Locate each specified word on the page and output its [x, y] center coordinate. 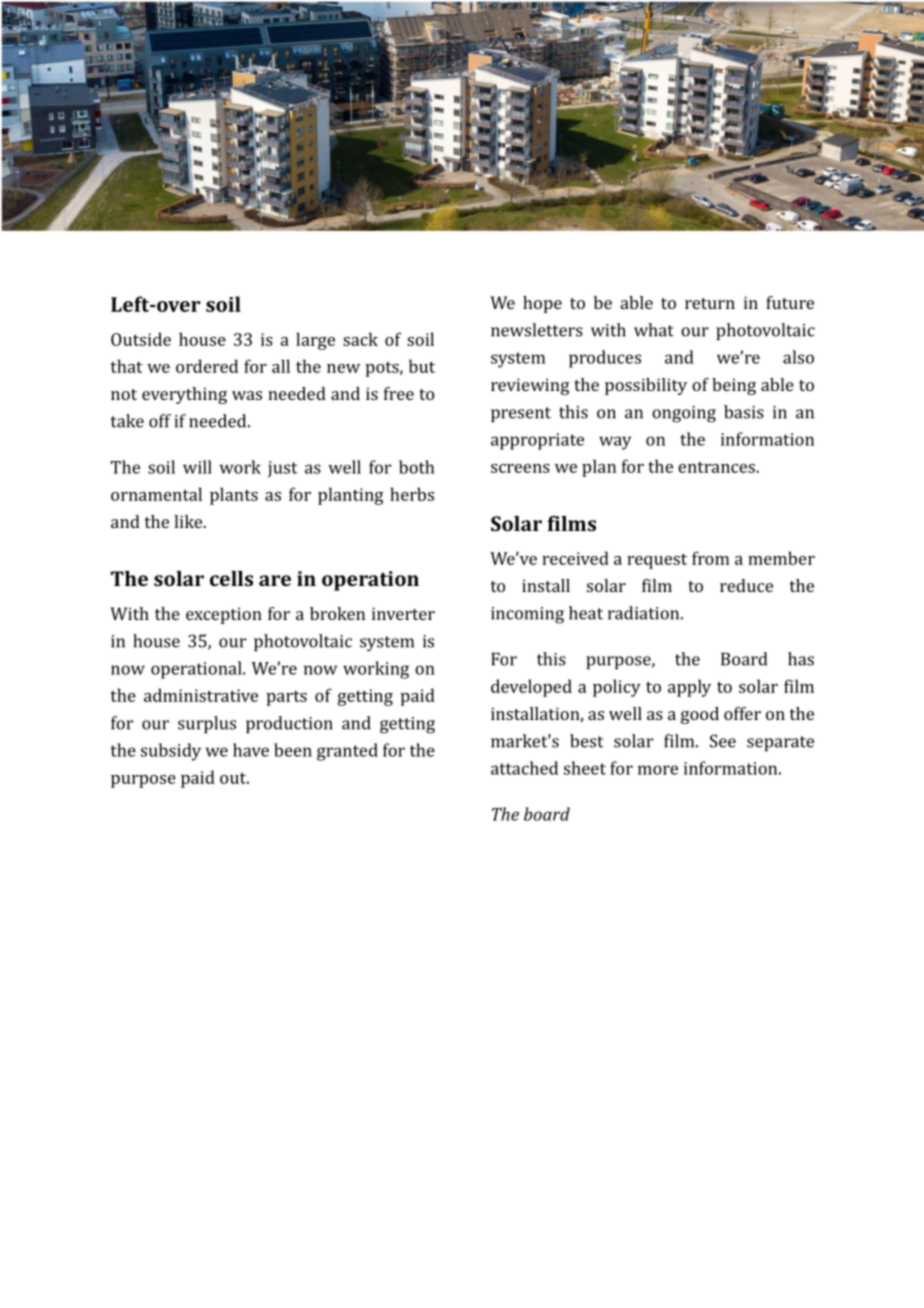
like [189, 521]
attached [524, 768]
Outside [141, 339]
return [710, 303]
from [710, 558]
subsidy [171, 752]
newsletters [537, 330]
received [575, 558]
